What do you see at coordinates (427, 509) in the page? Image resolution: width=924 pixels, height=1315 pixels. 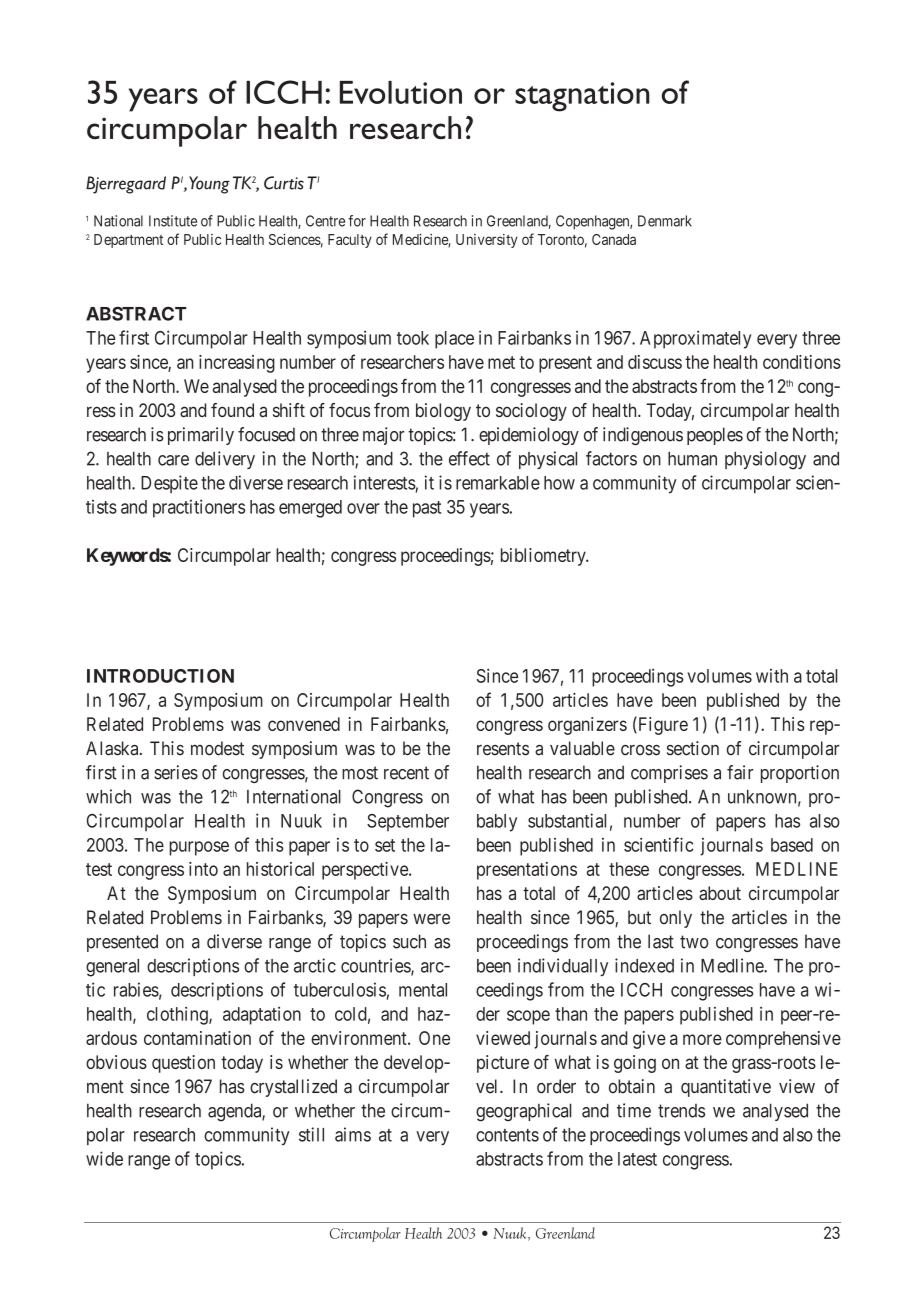 I see `past` at bounding box center [427, 509].
